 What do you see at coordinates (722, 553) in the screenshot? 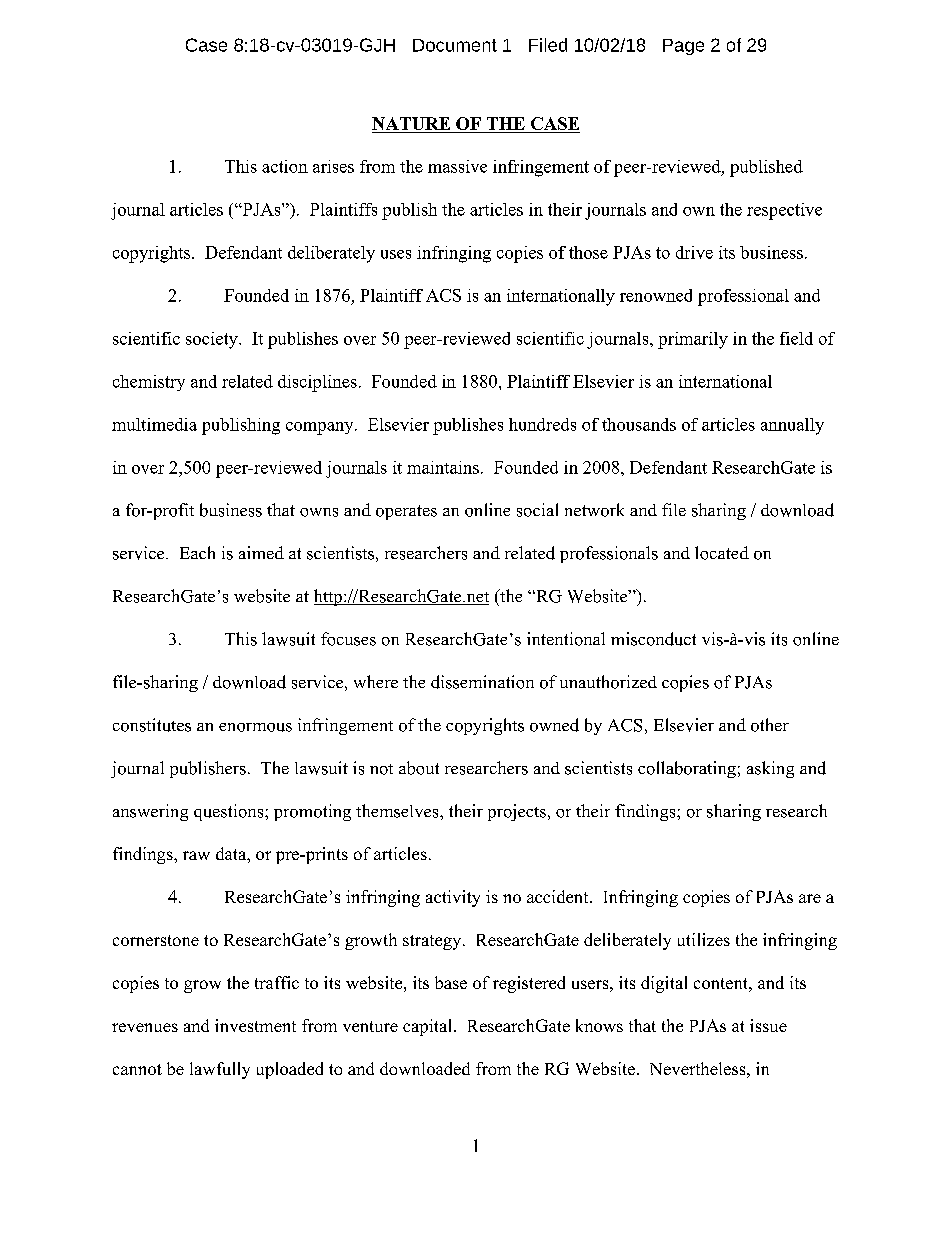
I see `located` at bounding box center [722, 553].
